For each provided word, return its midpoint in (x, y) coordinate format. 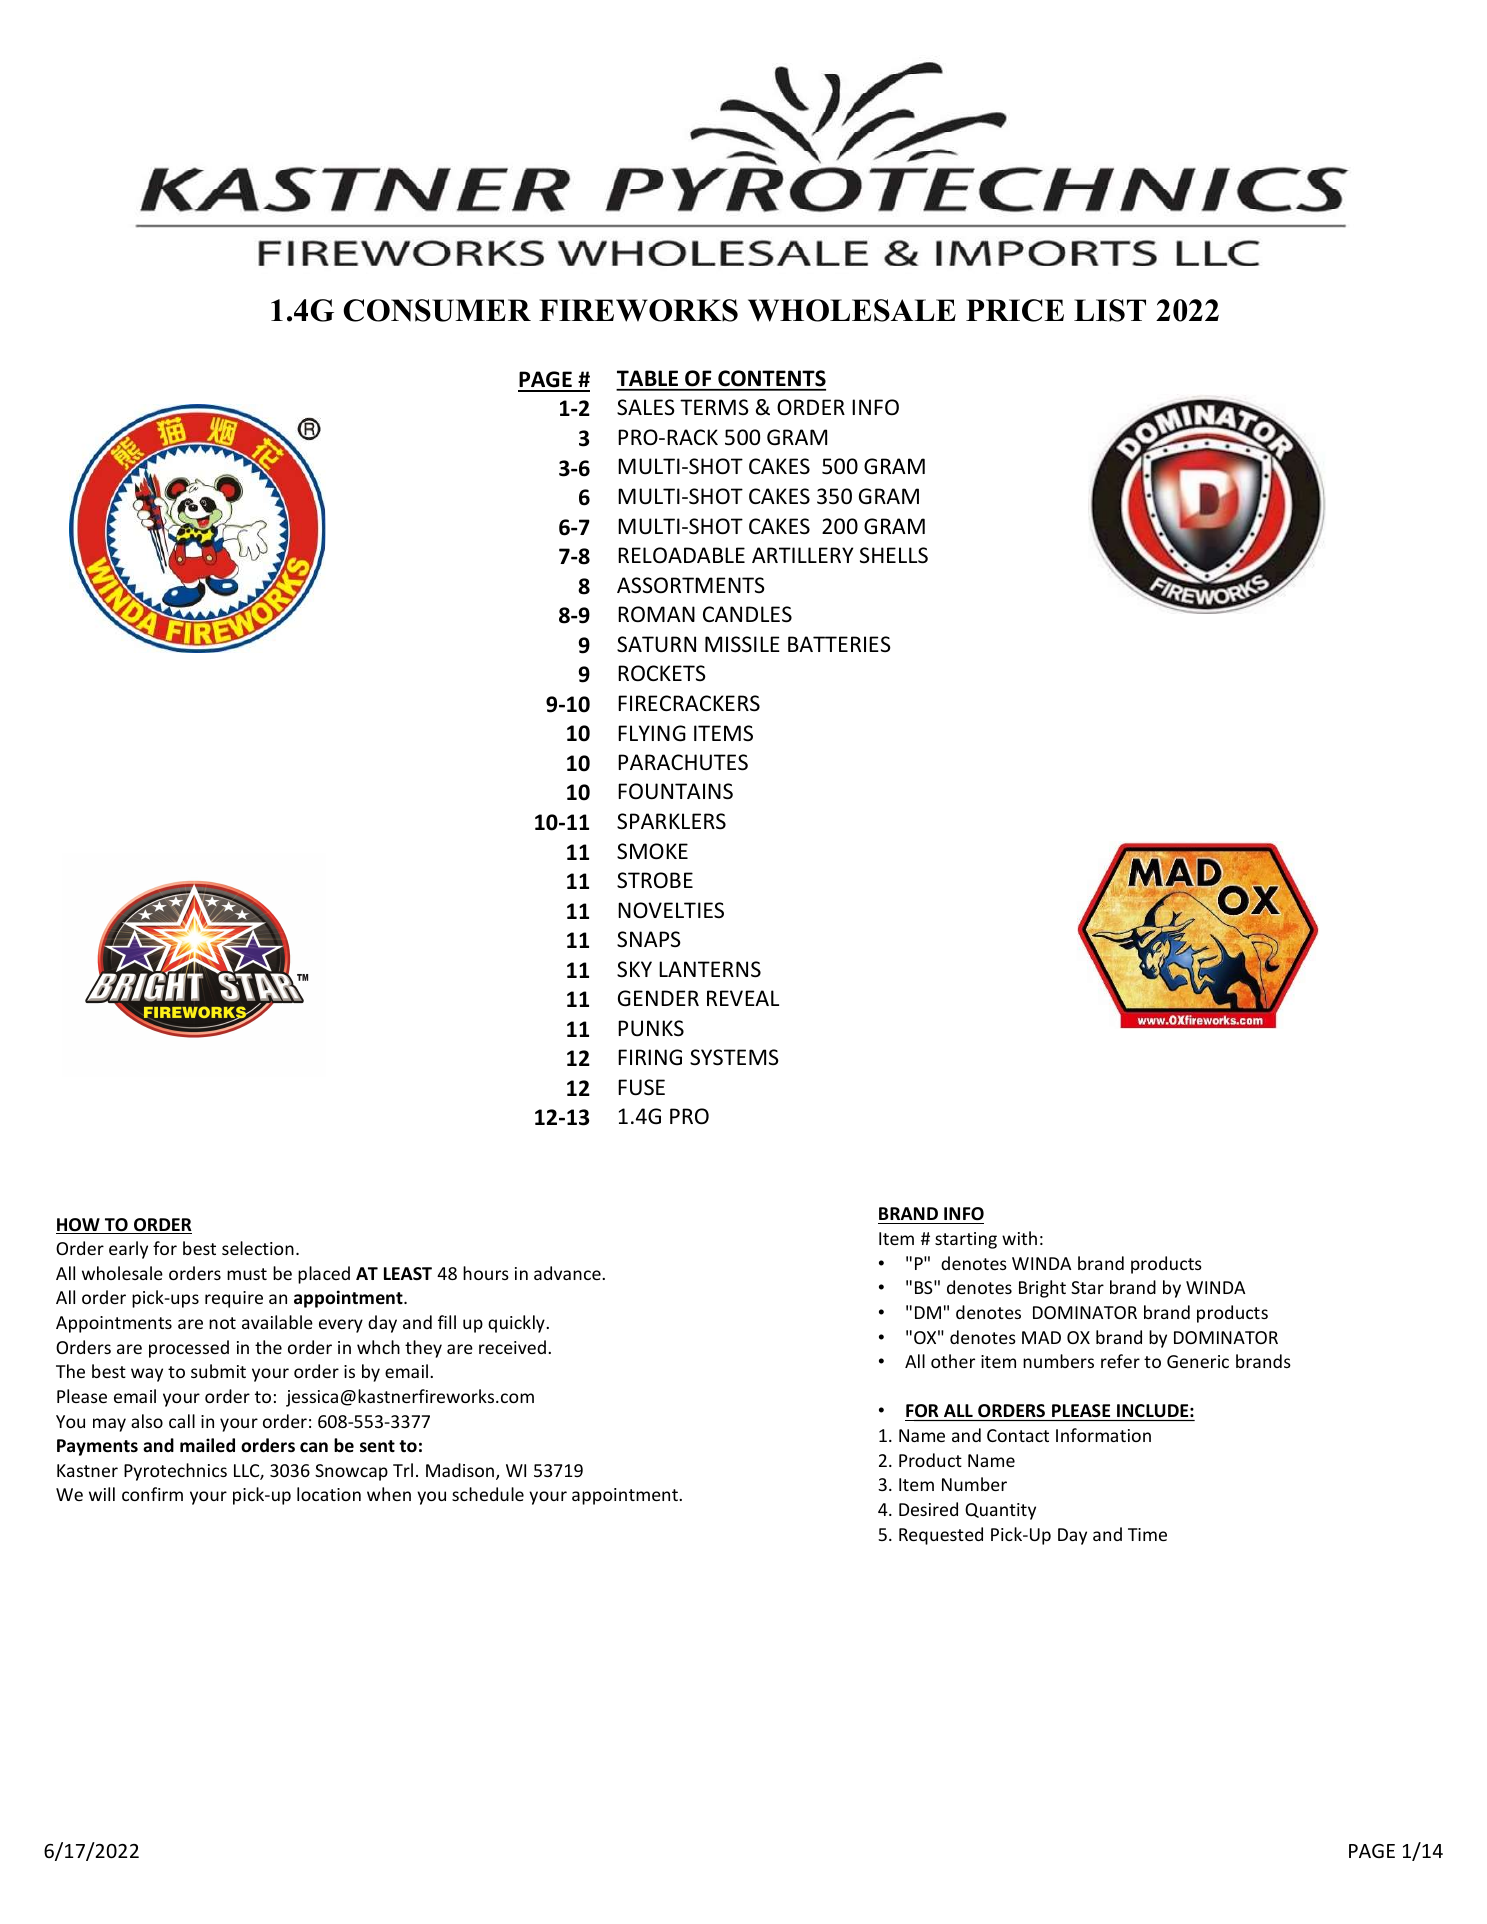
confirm (152, 1494)
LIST (1110, 310)
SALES (646, 407)
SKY (634, 969)
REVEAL (743, 998)
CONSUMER (437, 310)
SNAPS (649, 939)
